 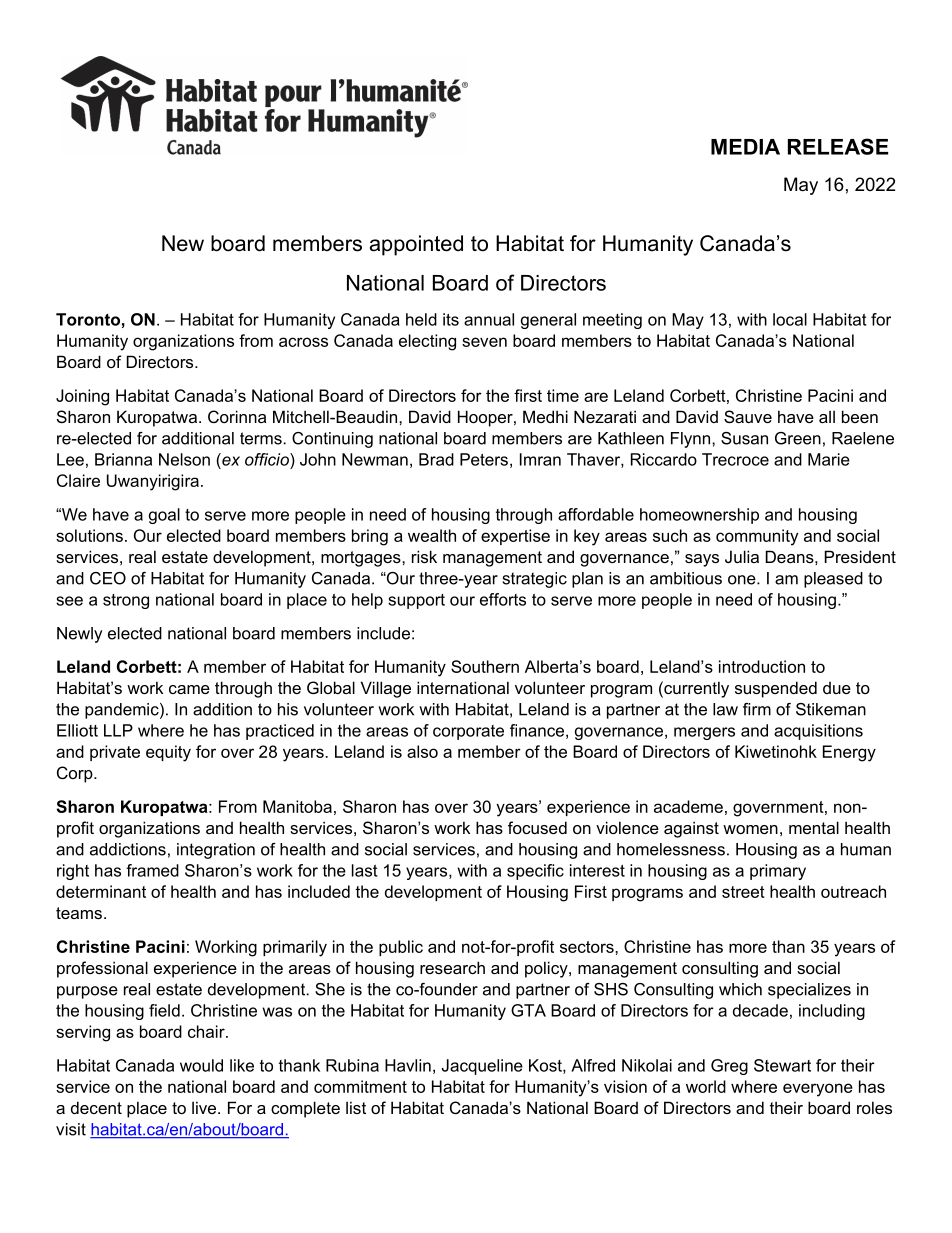 What do you see at coordinates (489, 319) in the document?
I see `annual` at bounding box center [489, 319].
